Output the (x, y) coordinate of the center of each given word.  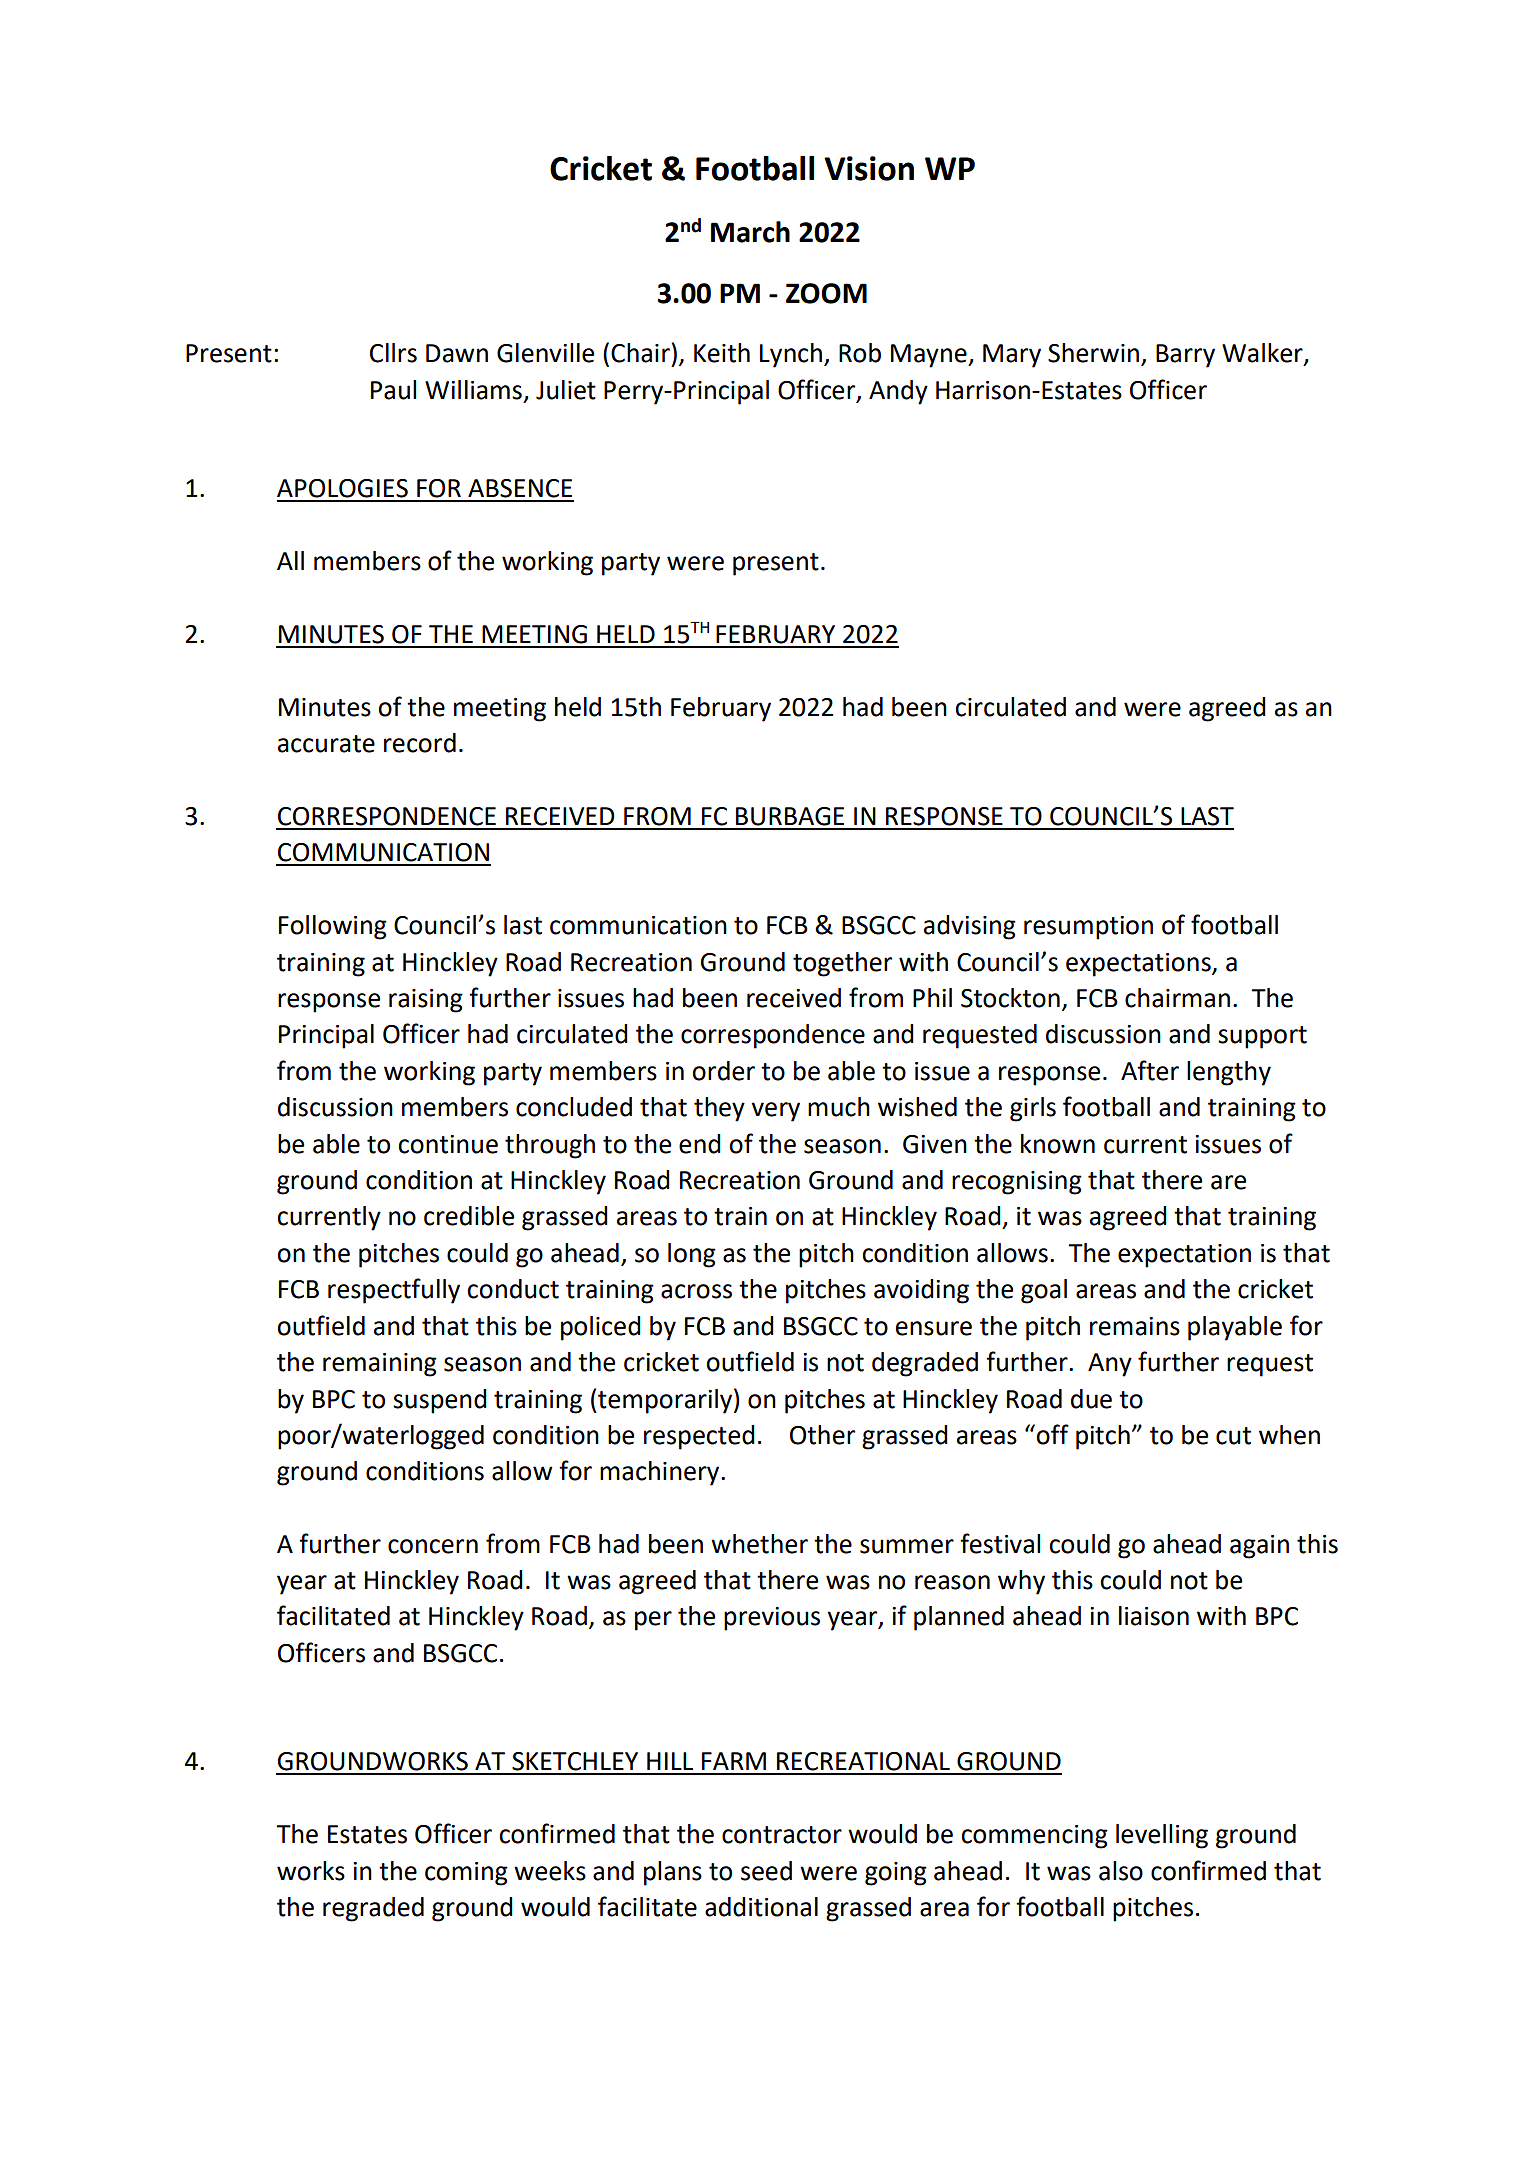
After (1150, 1070)
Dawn (457, 353)
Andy (898, 392)
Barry (1185, 356)
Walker (1263, 354)
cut (1233, 1436)
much (839, 1107)
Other (822, 1435)
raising (426, 1001)
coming (466, 1874)
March (750, 232)
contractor (782, 1835)
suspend (440, 1401)
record (420, 743)
